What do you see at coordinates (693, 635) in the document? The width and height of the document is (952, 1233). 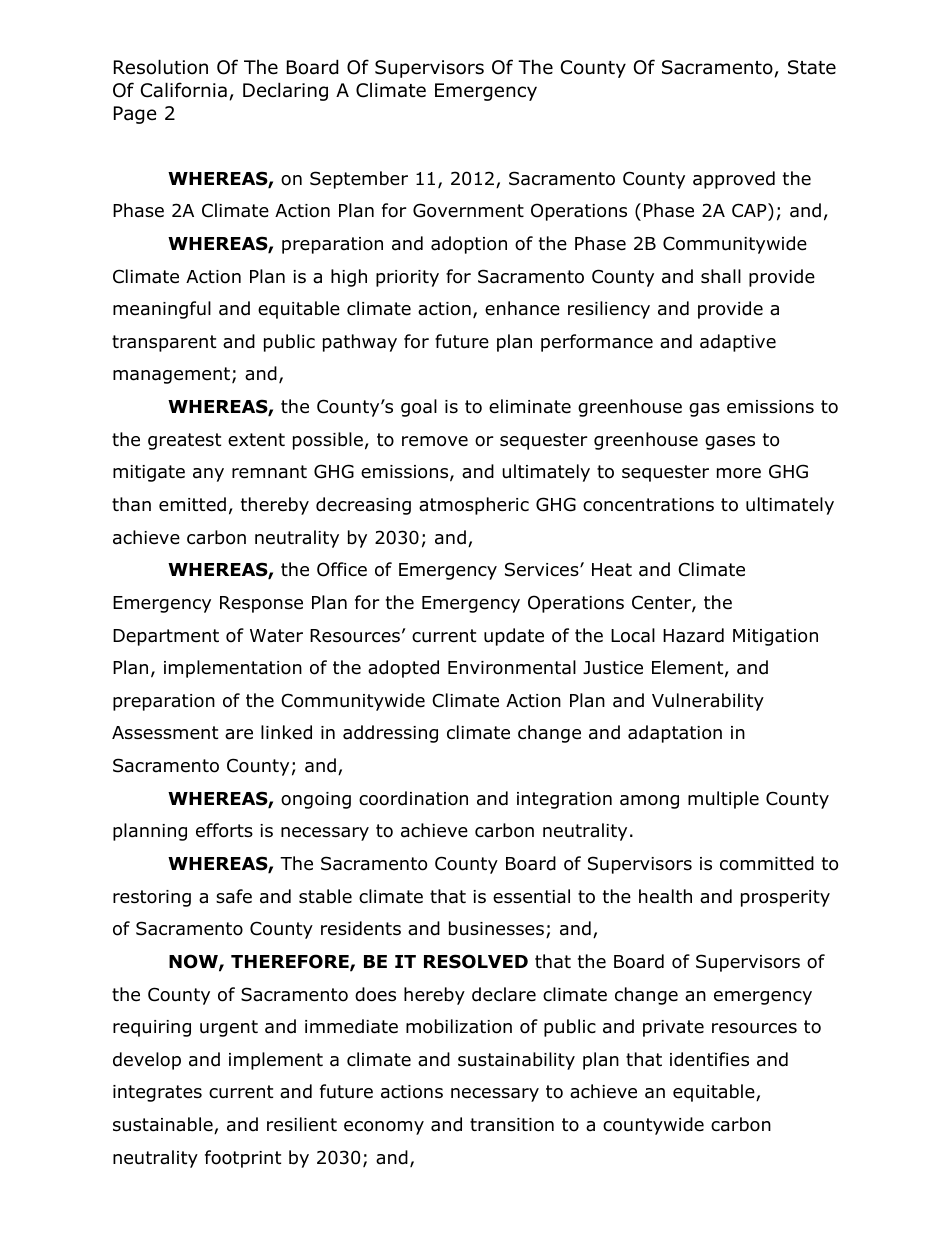 I see `Hazard` at bounding box center [693, 635].
